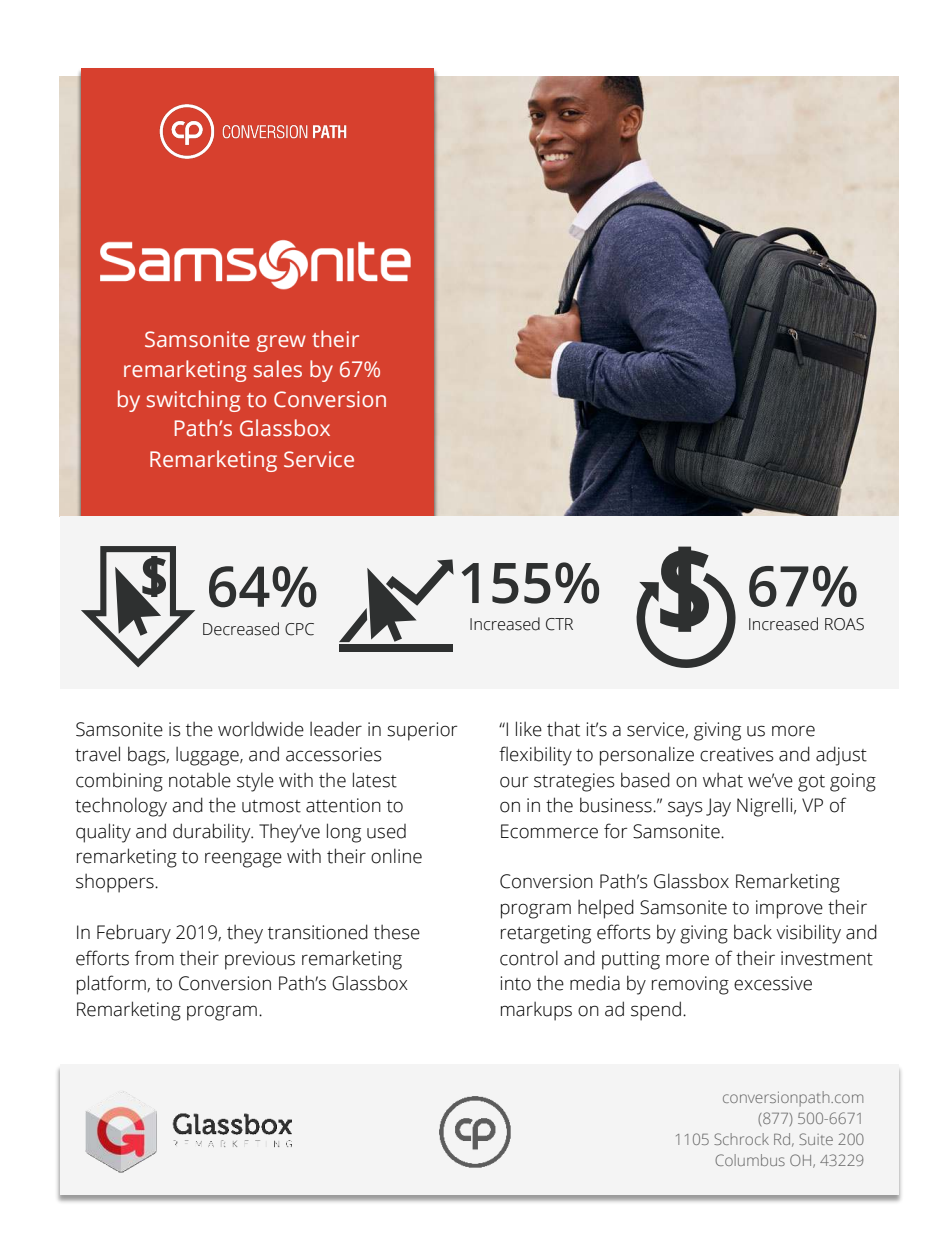  Describe the element at coordinates (536, 1011) in the image. I see `markups` at that location.
